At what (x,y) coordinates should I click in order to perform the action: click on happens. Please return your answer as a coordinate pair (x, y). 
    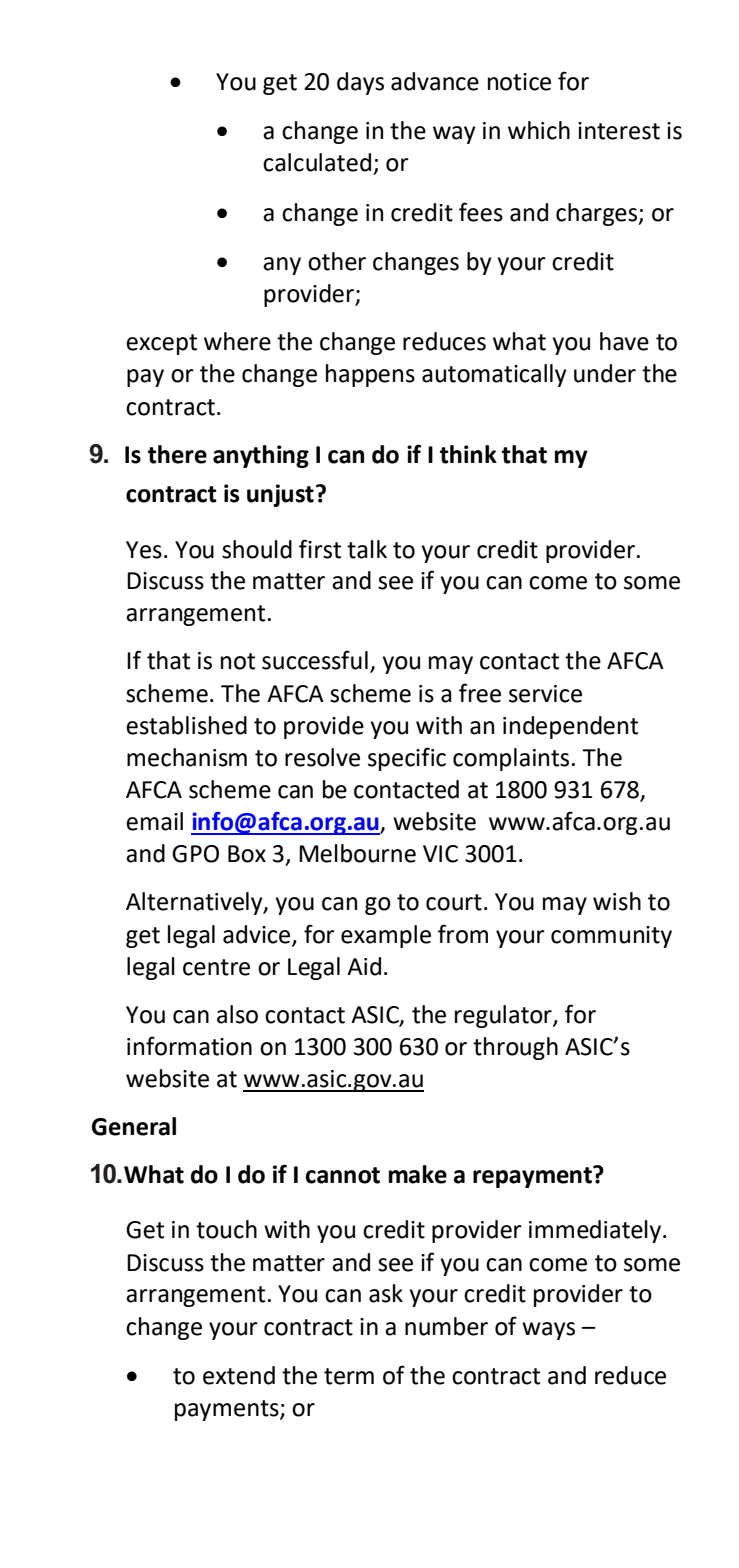
    Looking at the image, I should click on (370, 375).
